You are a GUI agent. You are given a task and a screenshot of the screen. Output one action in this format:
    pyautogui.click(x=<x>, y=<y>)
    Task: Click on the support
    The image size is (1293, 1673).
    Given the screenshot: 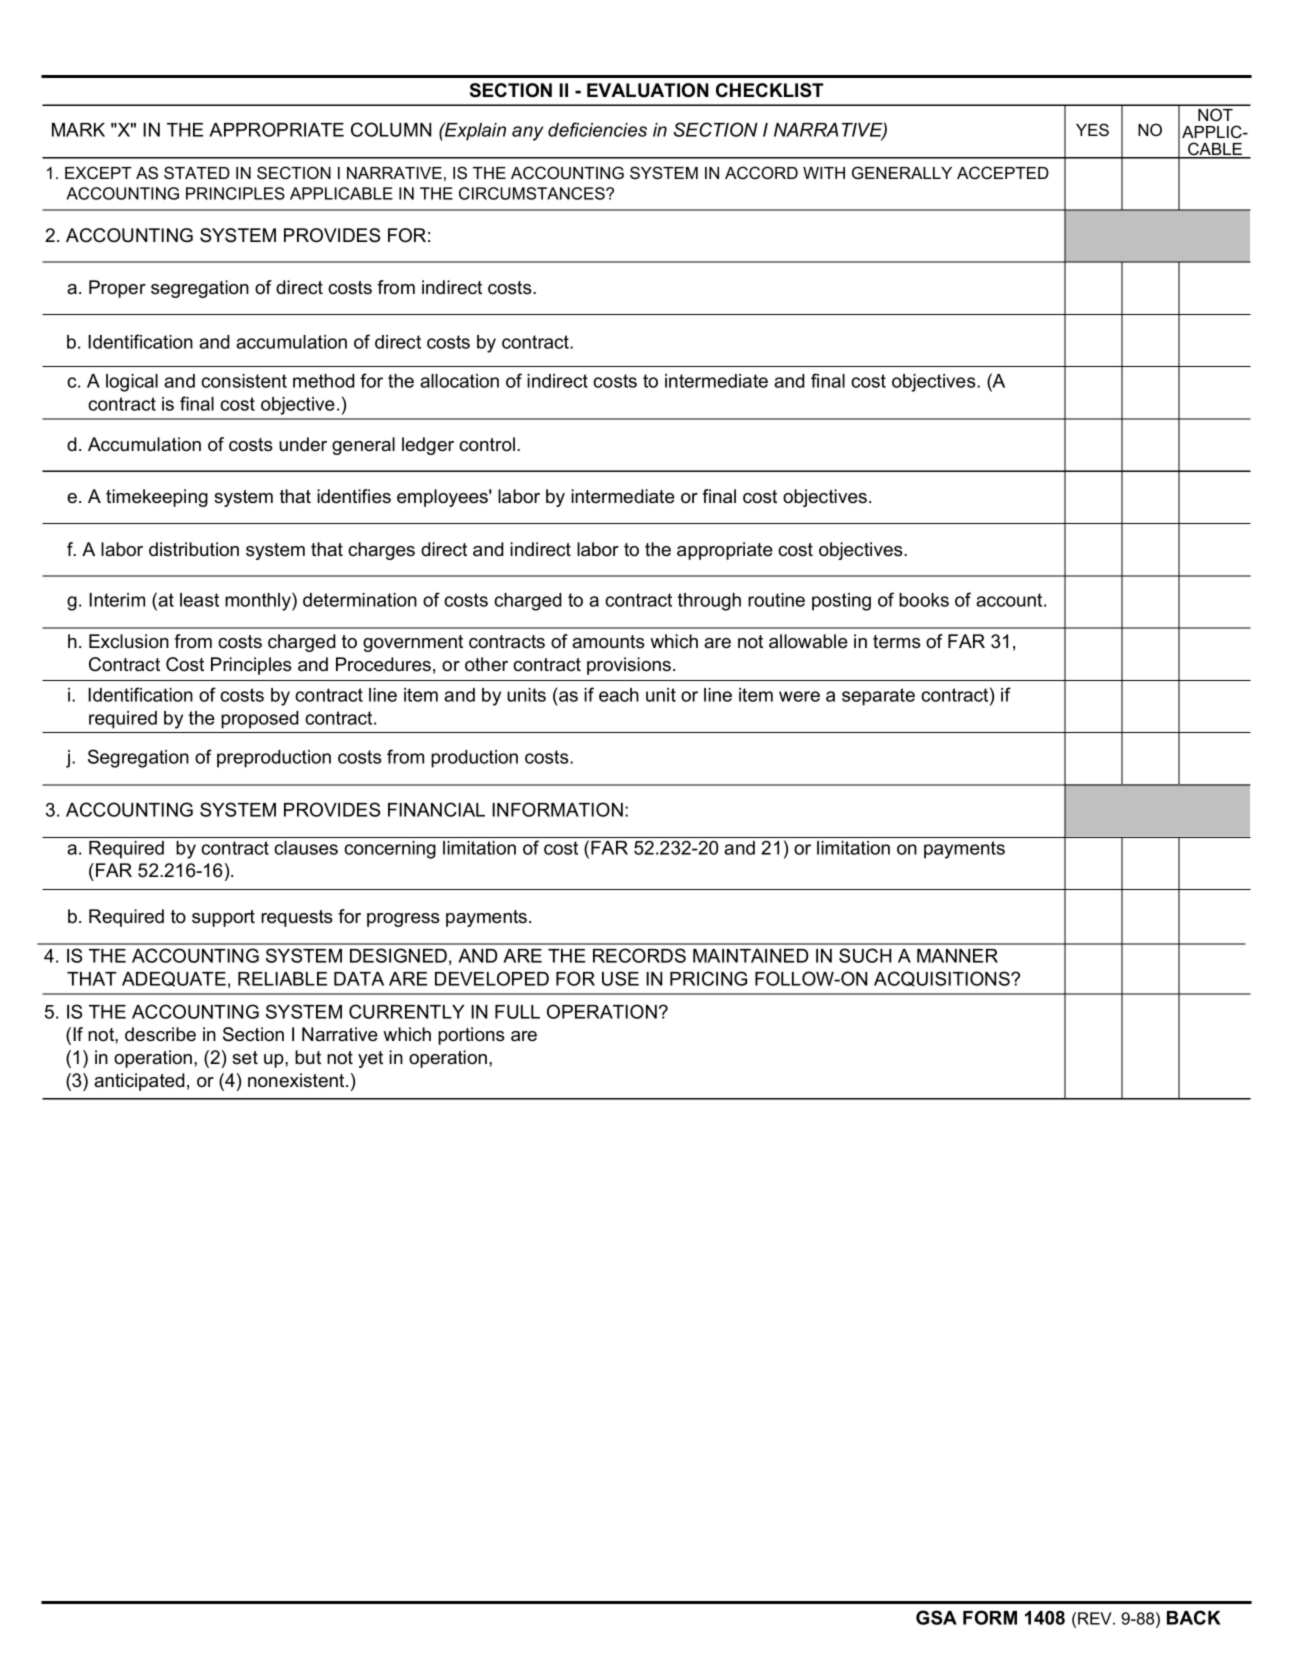 What is the action you would take?
    pyautogui.click(x=223, y=918)
